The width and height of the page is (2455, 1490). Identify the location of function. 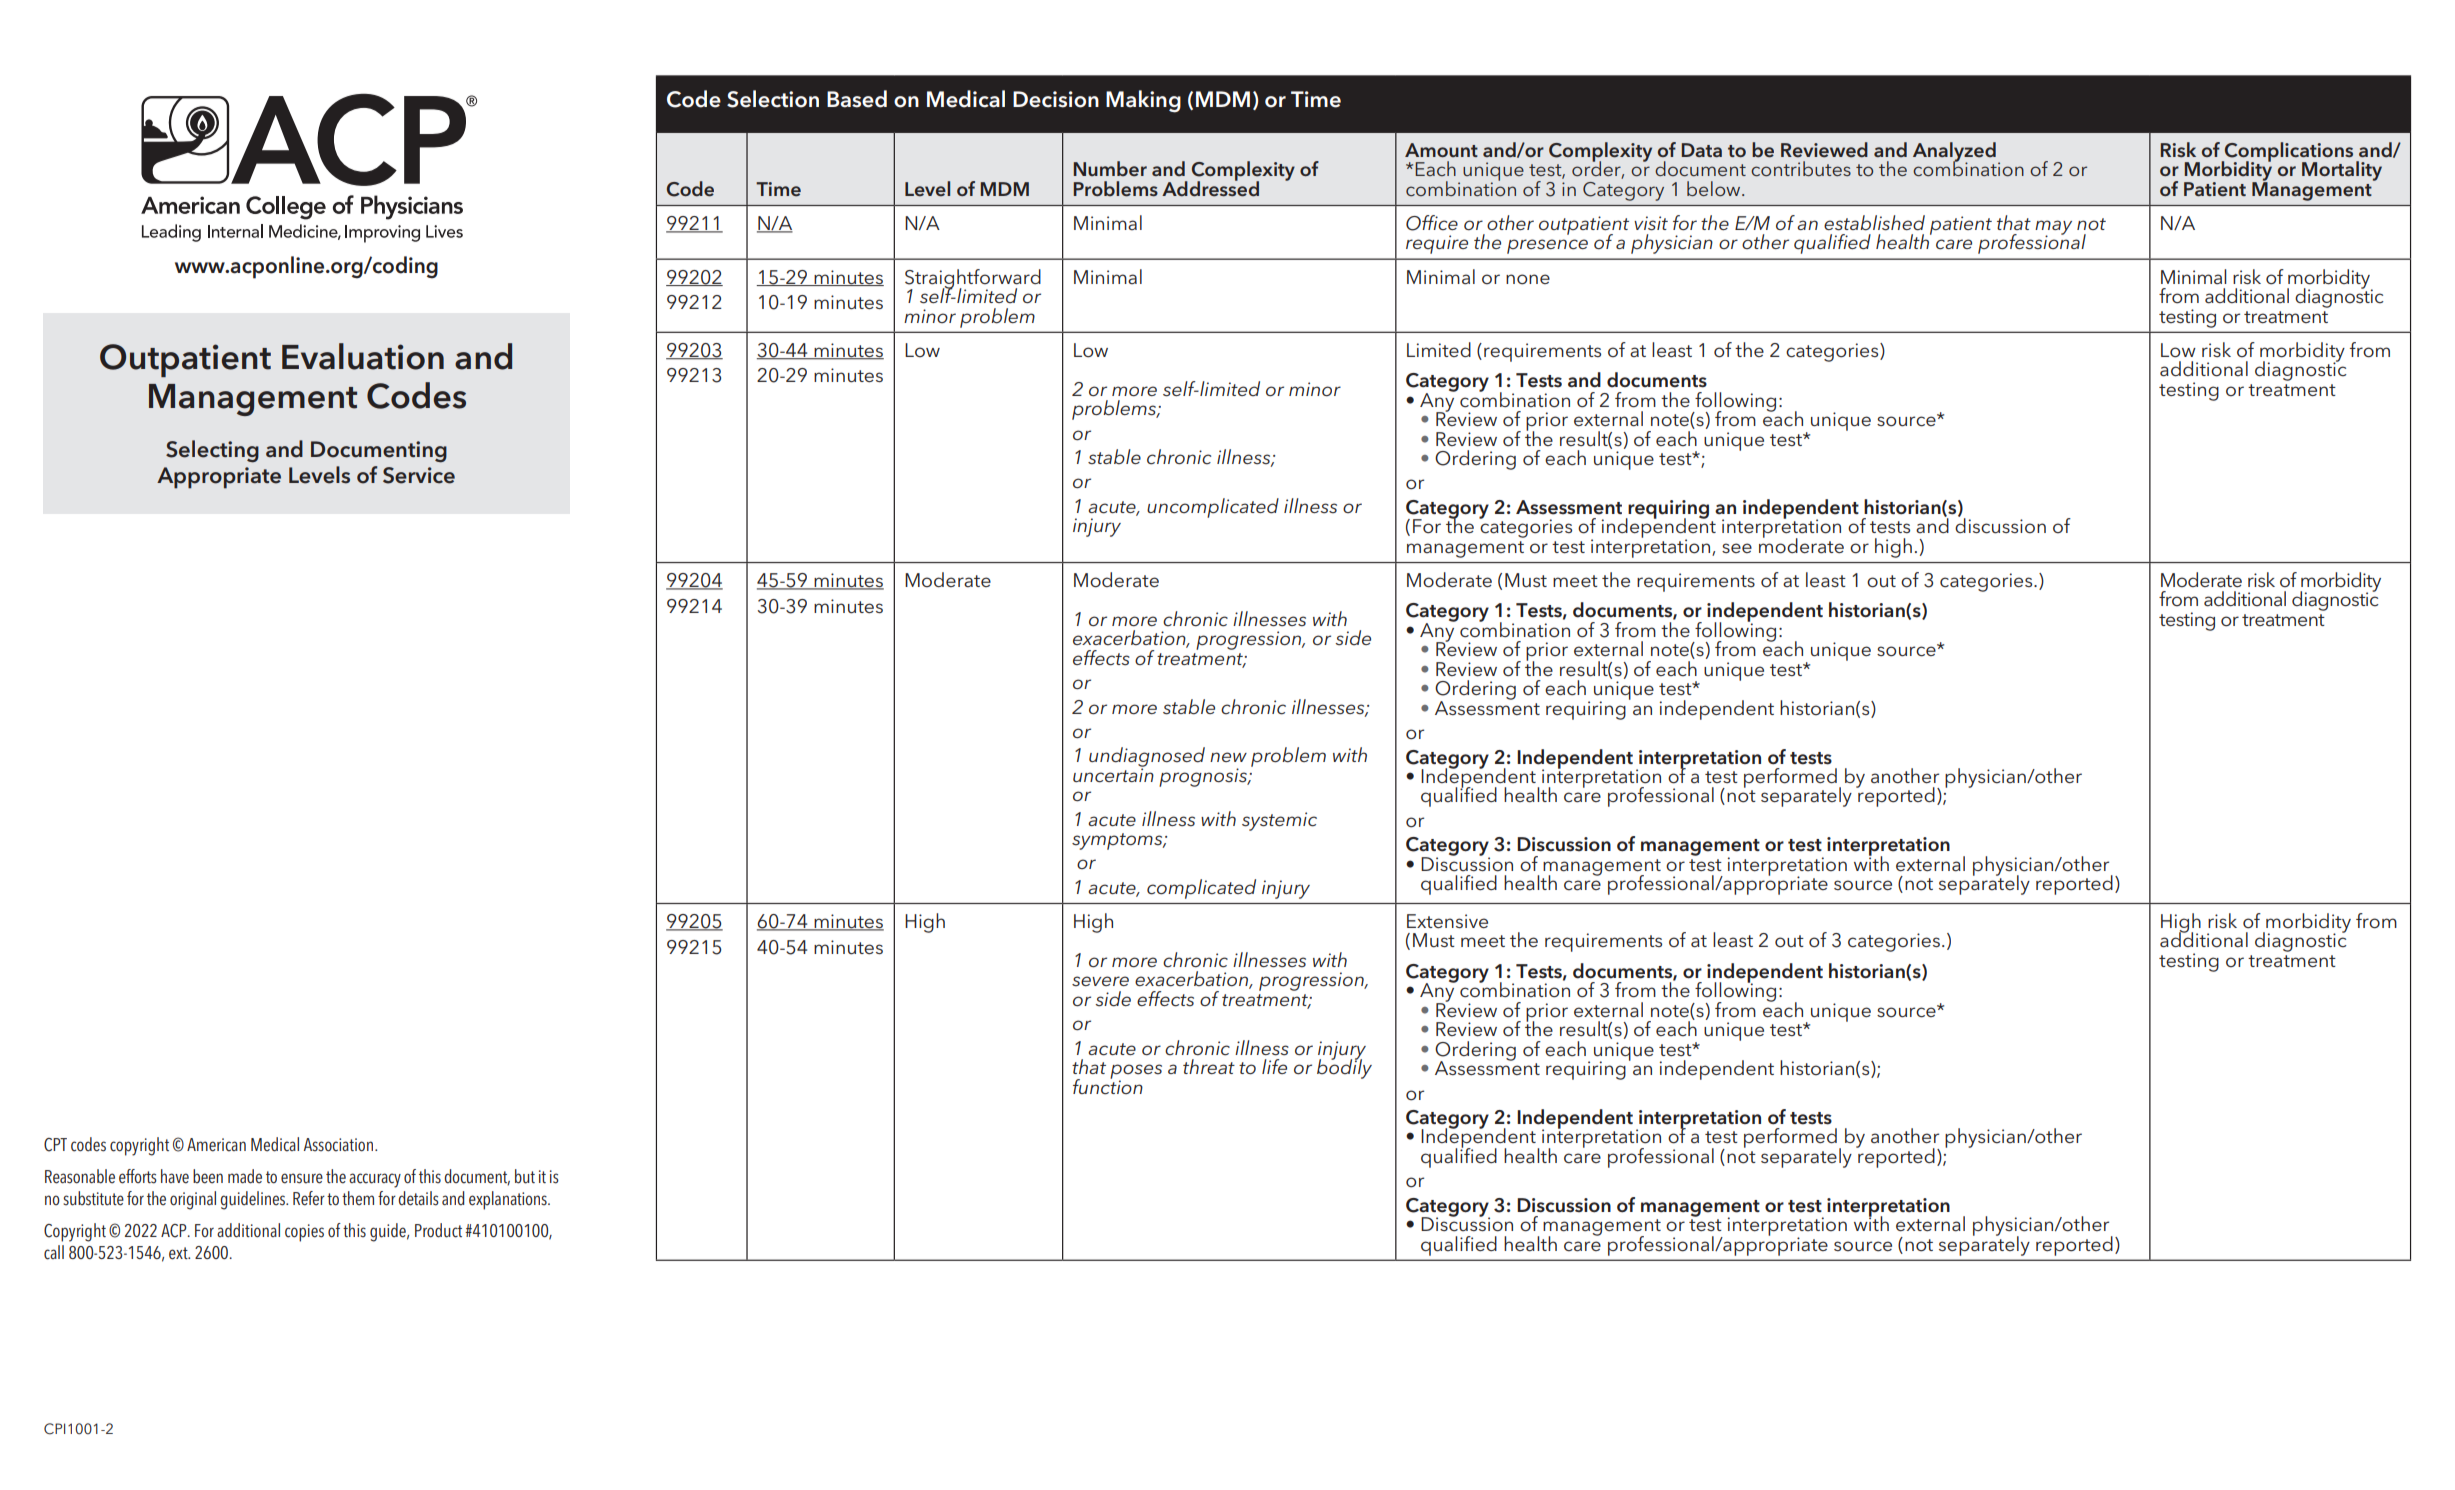
(1108, 1085).
